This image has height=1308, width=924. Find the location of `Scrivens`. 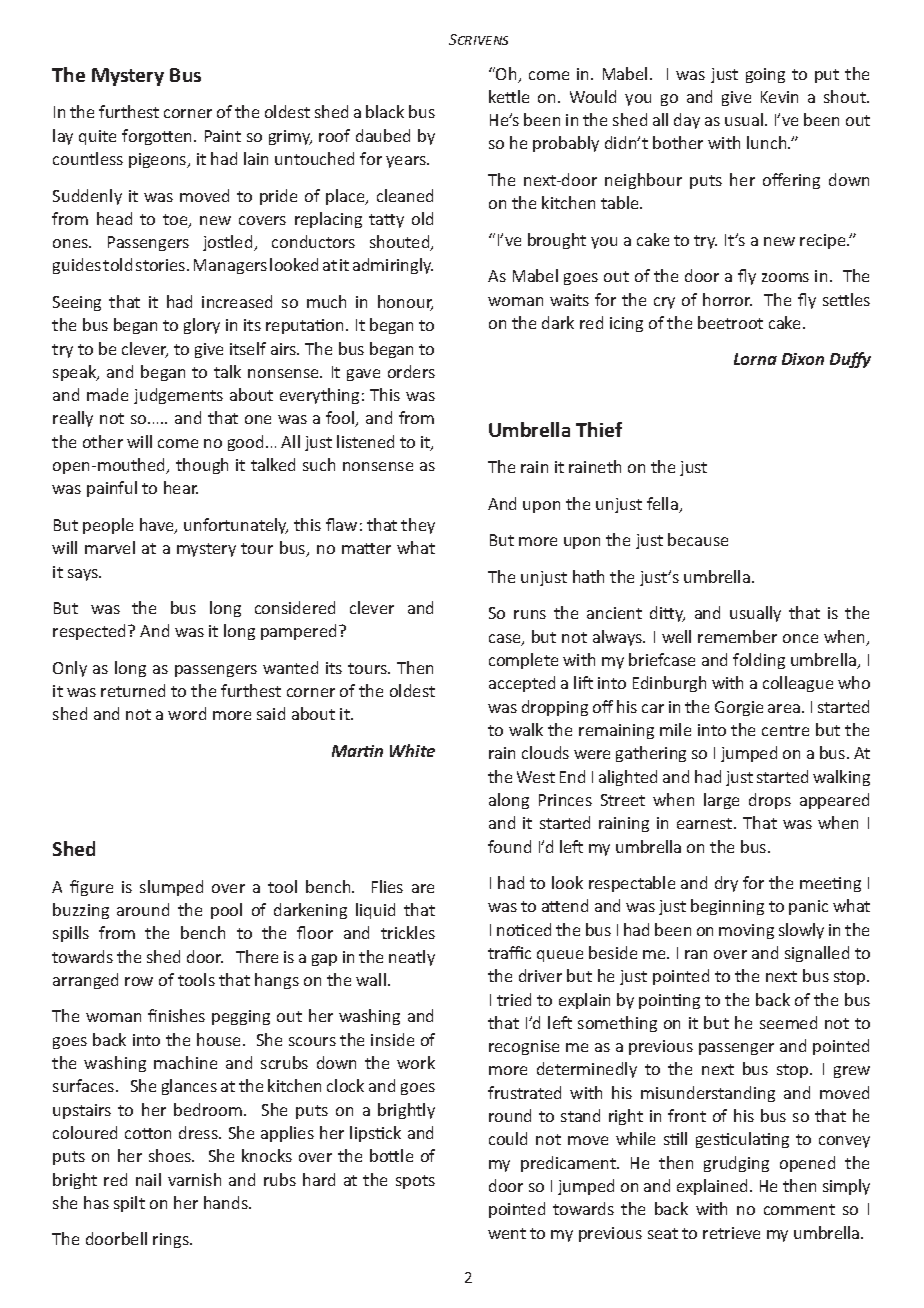

Scrivens is located at coordinates (478, 39).
